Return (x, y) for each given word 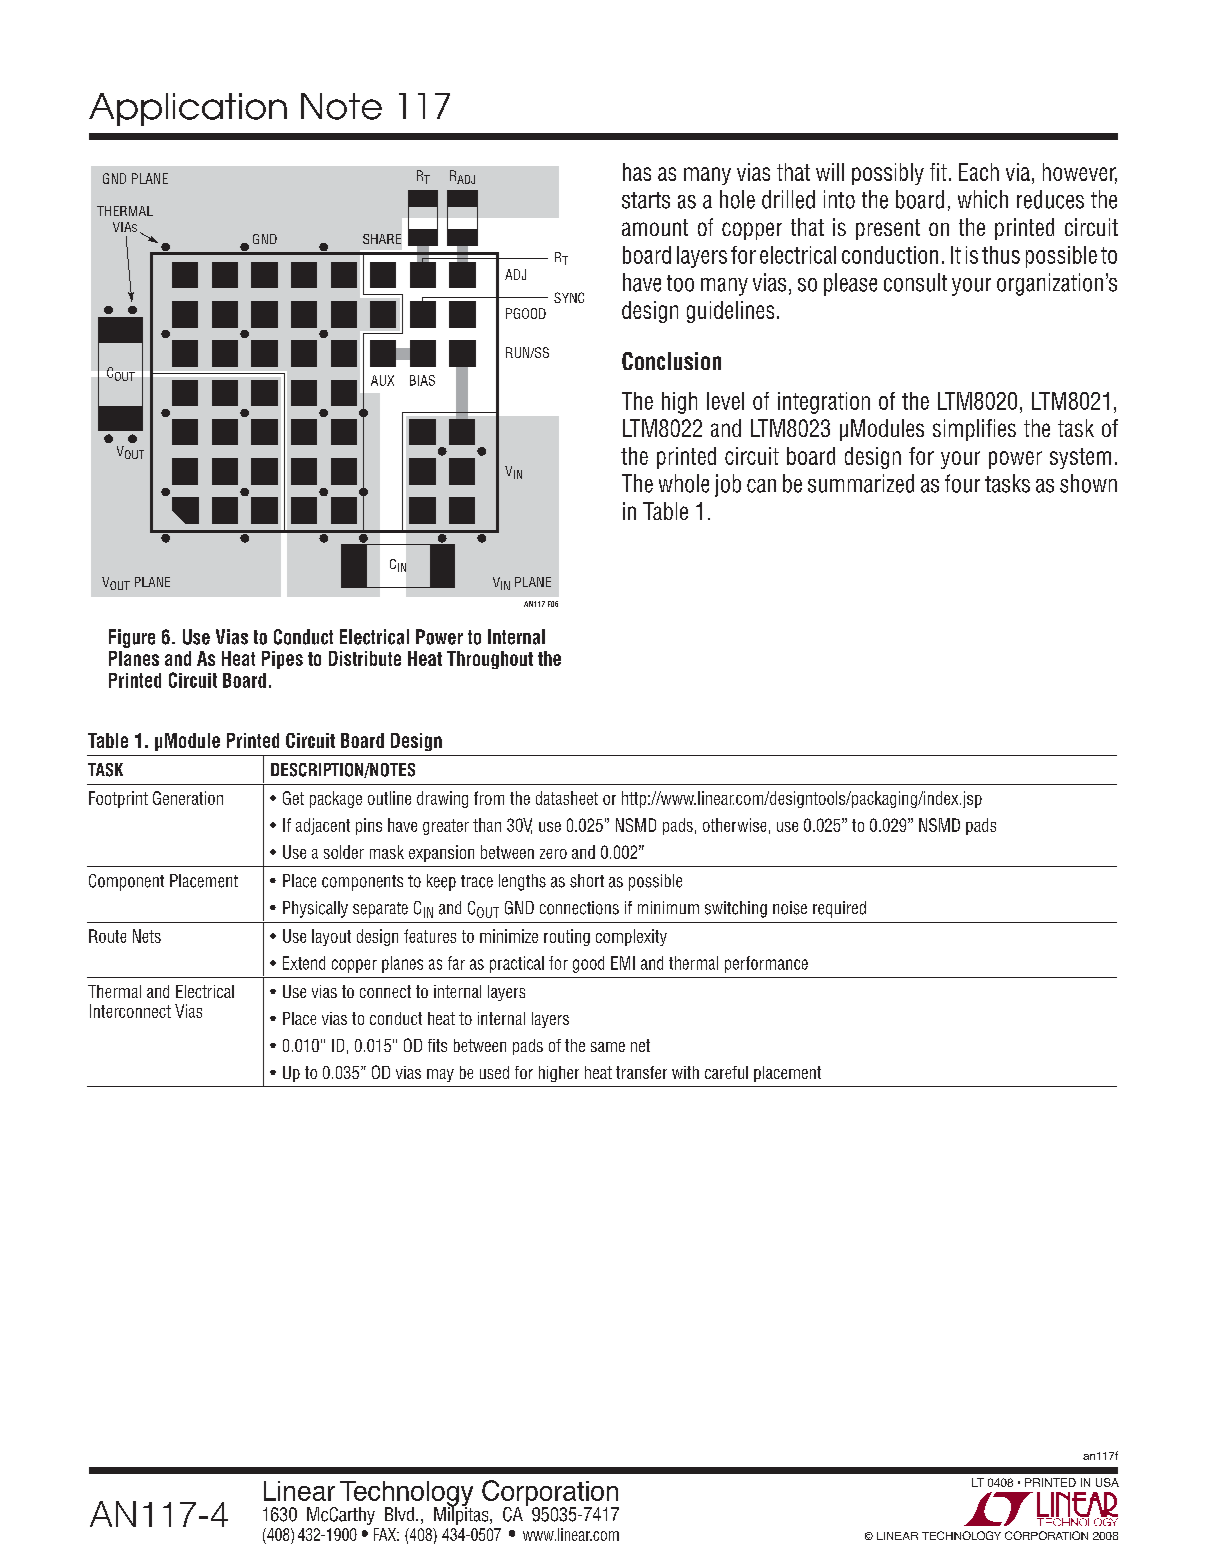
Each (979, 172)
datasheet (567, 798)
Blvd (399, 1514)
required (839, 909)
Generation (188, 798)
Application (188, 109)
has (637, 172)
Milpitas (462, 1515)
